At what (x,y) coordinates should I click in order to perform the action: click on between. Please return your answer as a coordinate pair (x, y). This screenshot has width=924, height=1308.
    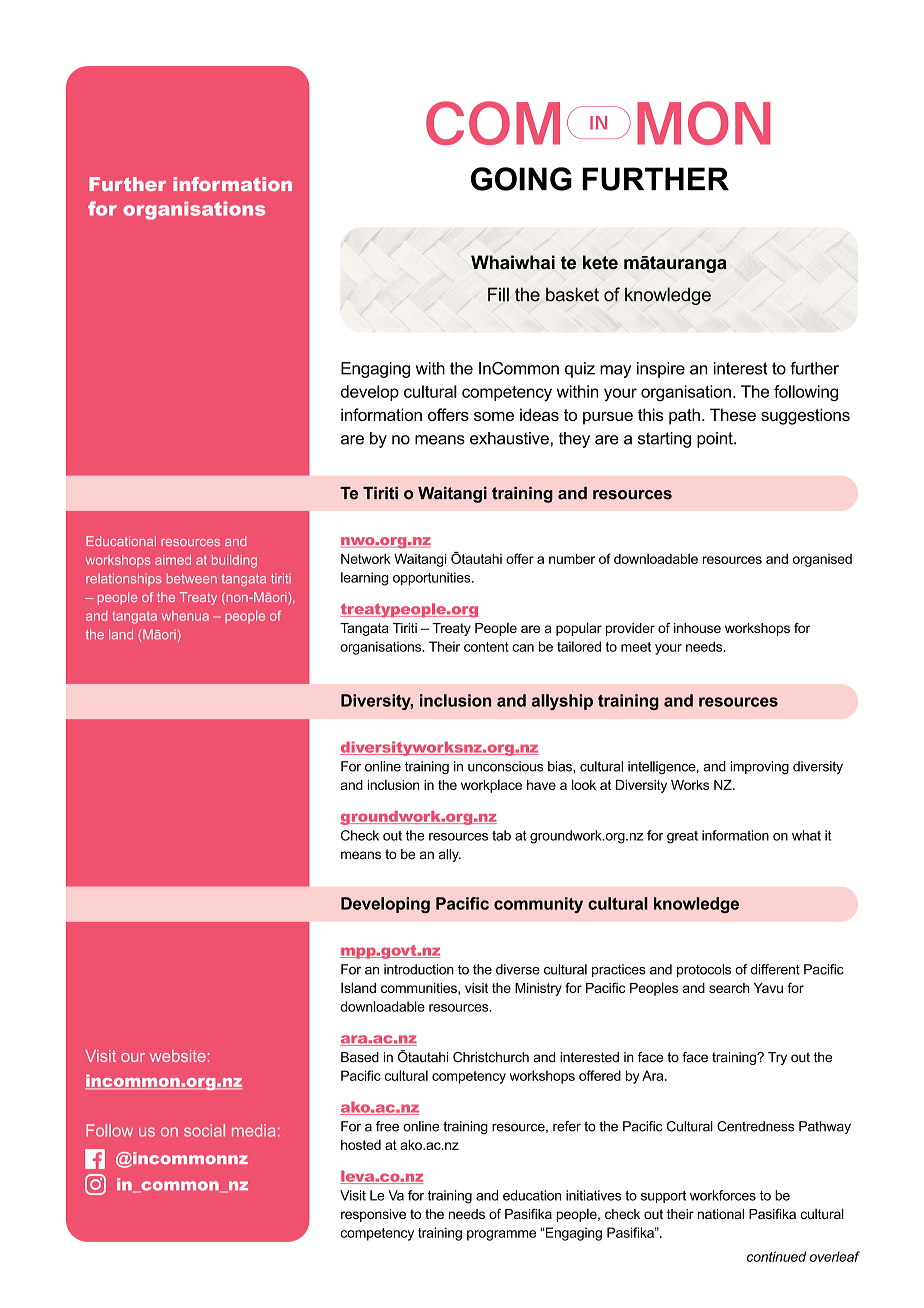
    Looking at the image, I should click on (192, 578).
